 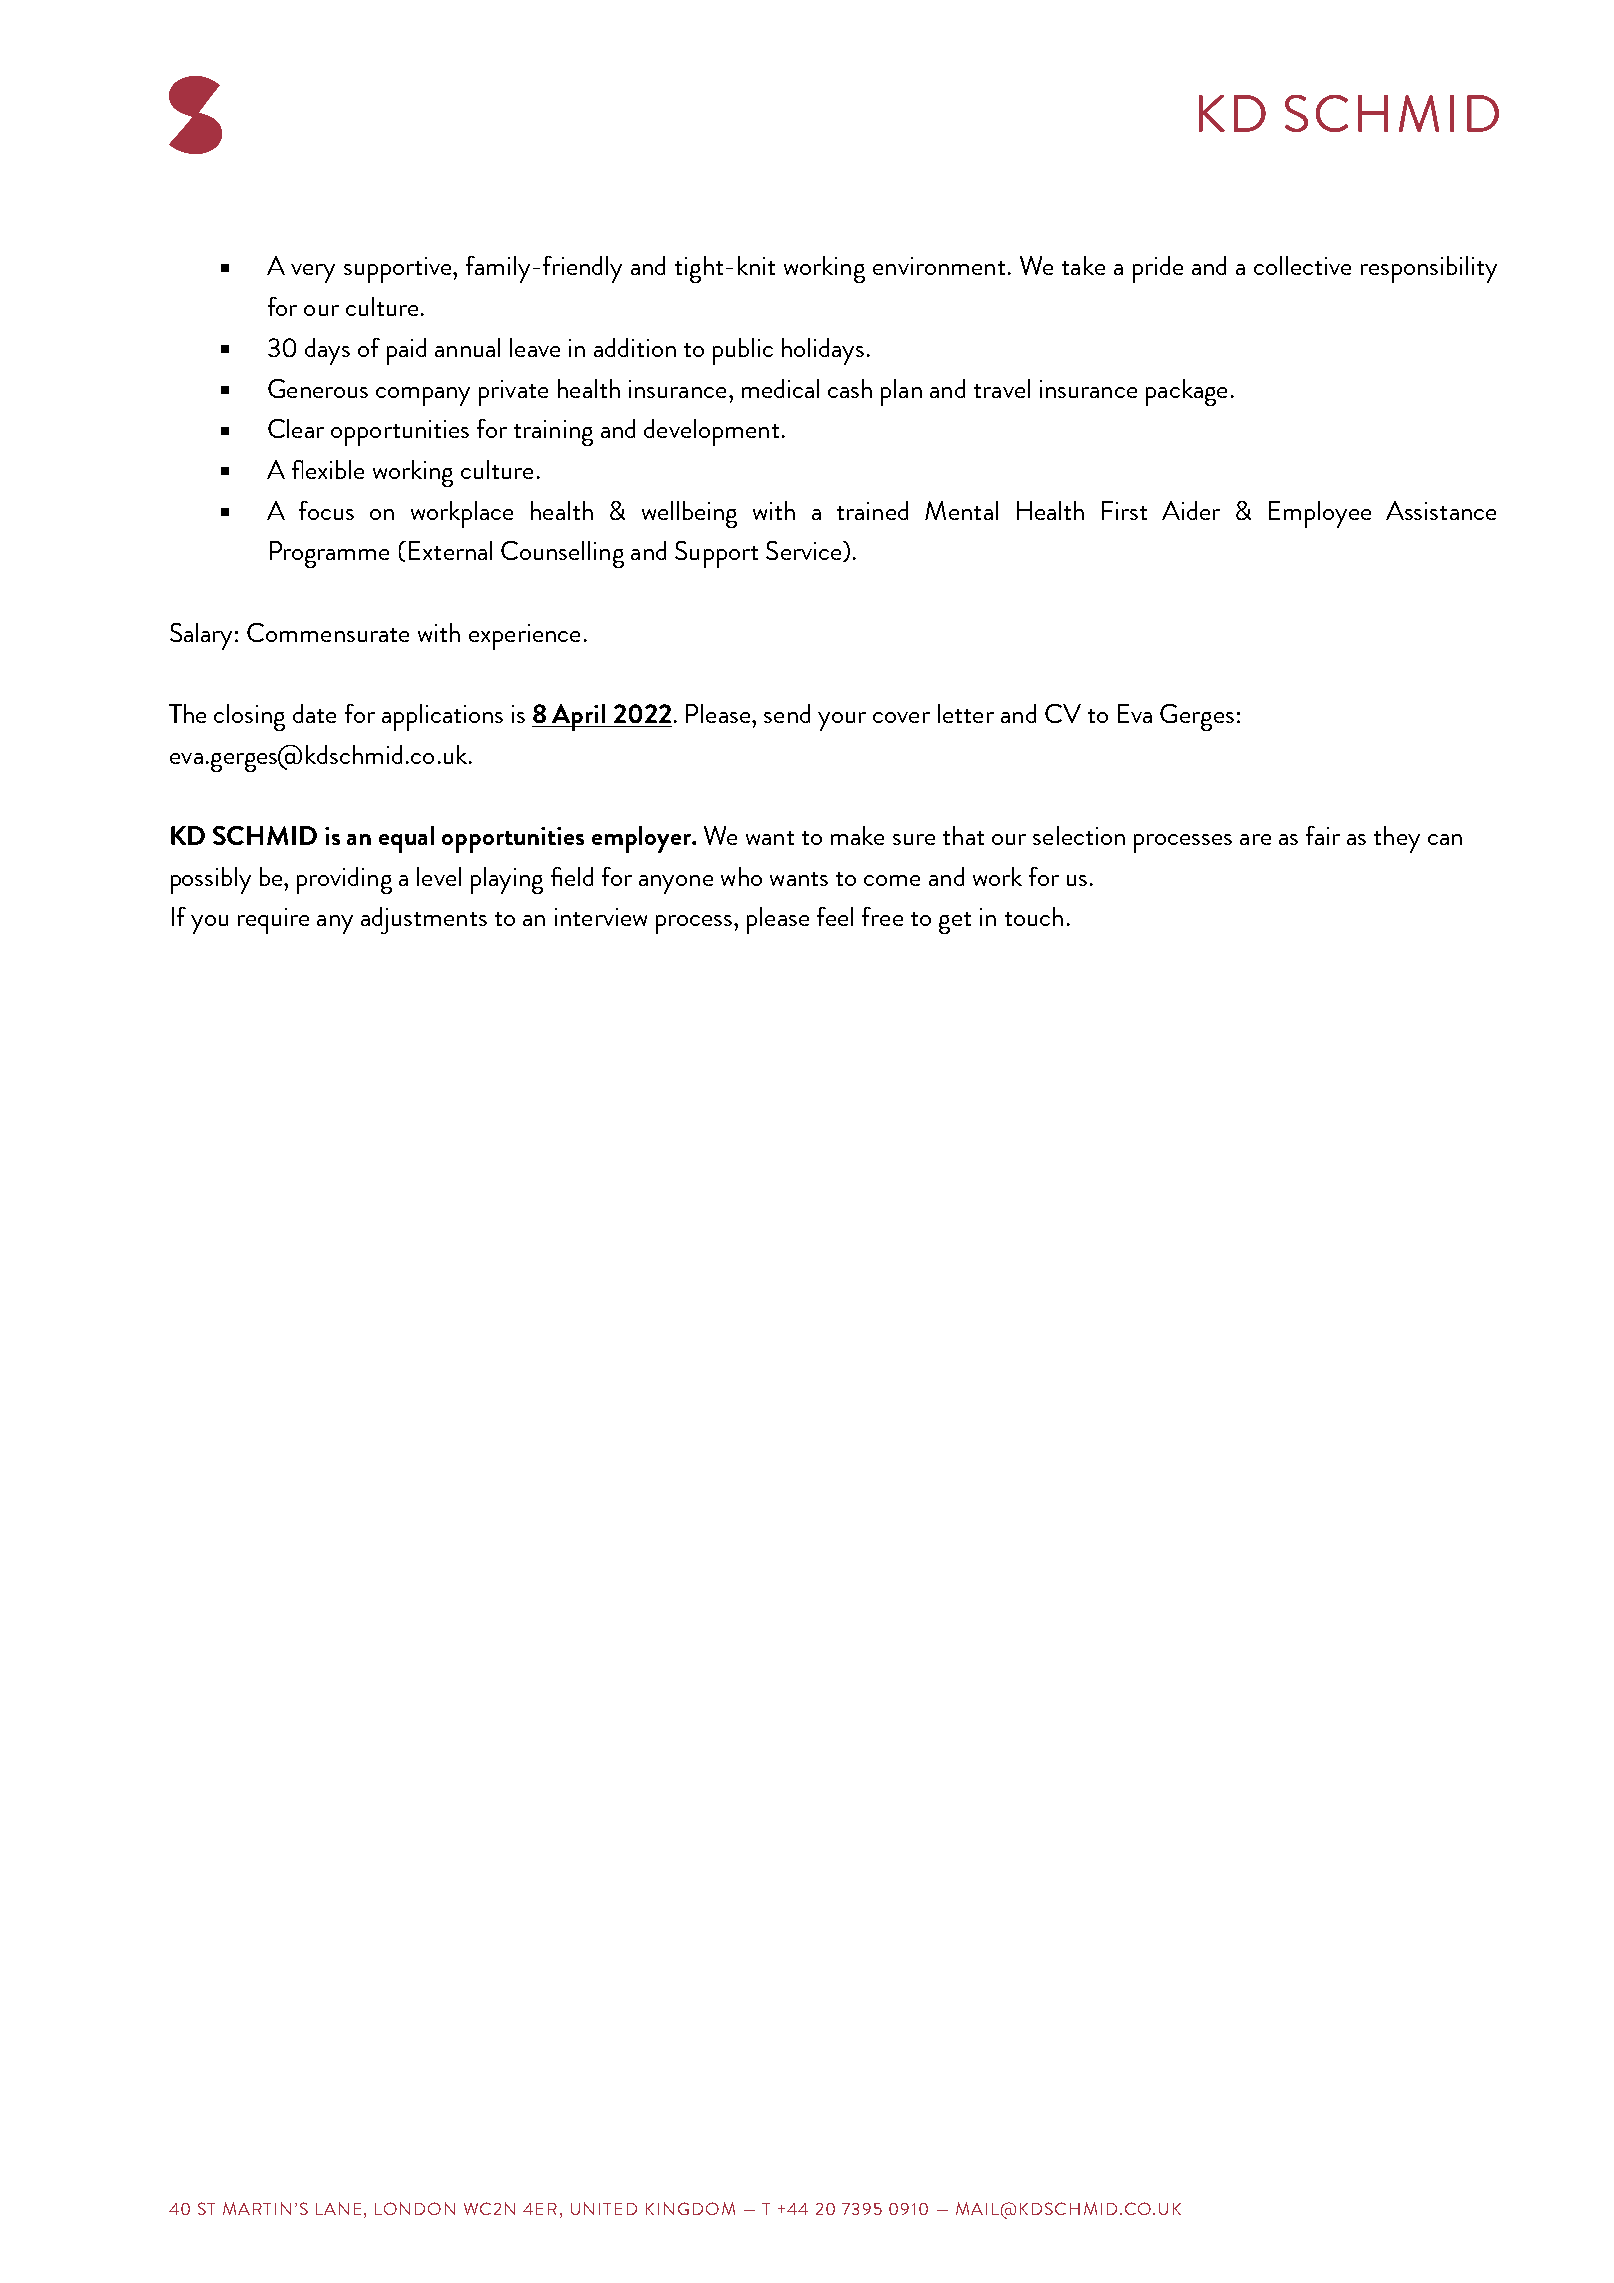 What do you see at coordinates (604, 2208) in the screenshot?
I see `UNITED` at bounding box center [604, 2208].
